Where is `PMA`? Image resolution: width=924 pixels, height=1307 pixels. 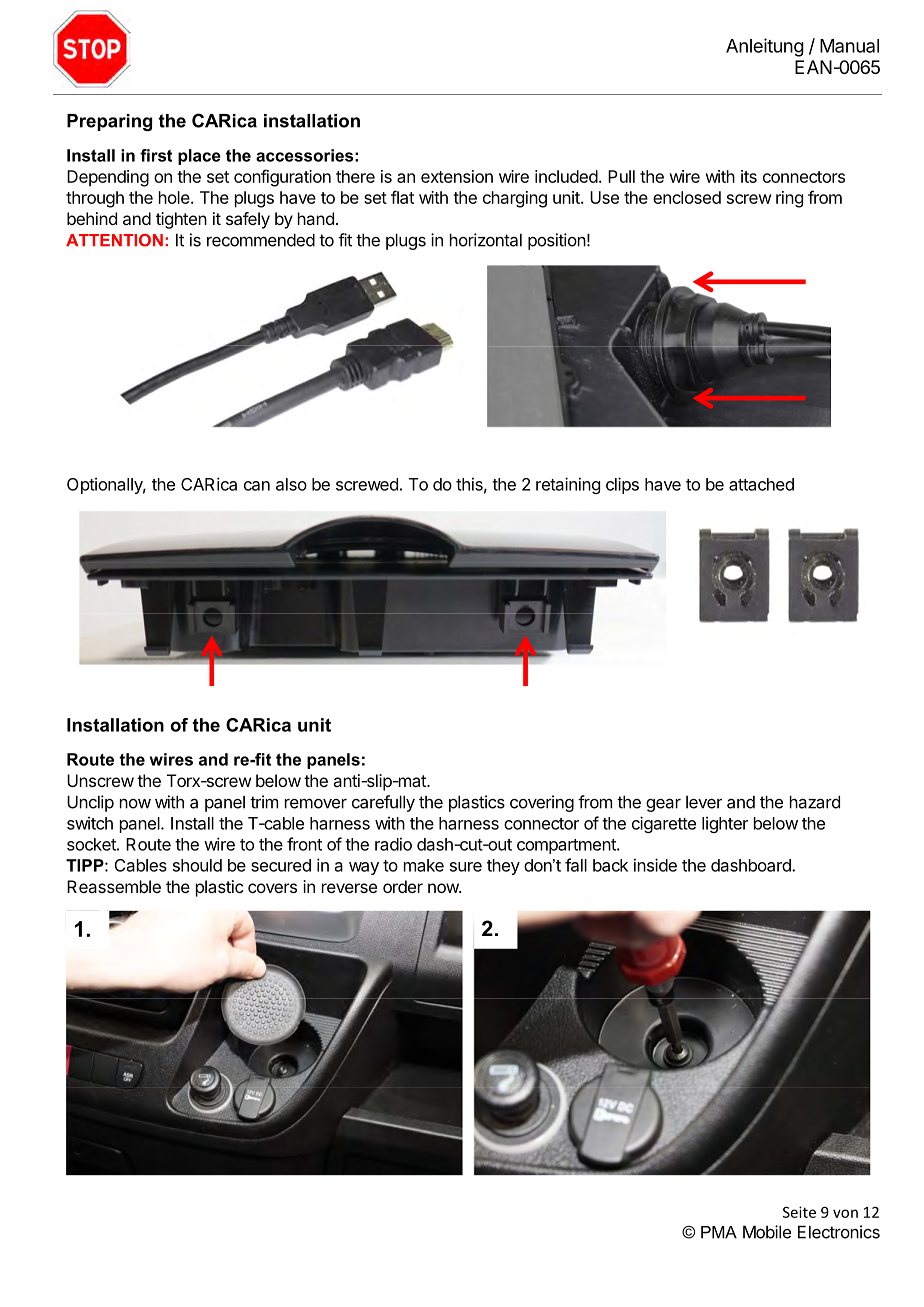
PMA is located at coordinates (719, 1232).
